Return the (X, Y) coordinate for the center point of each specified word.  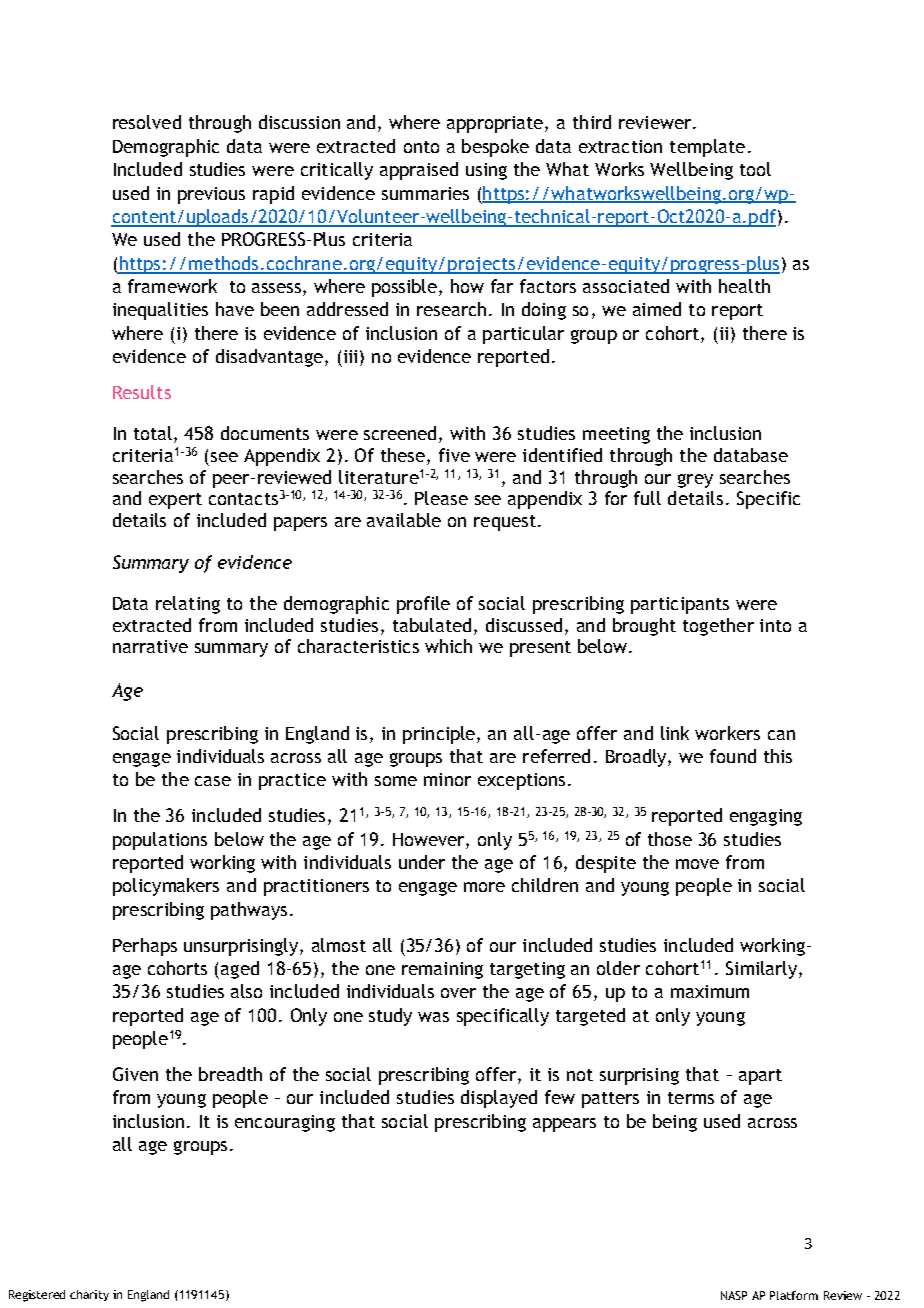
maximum (710, 991)
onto (421, 147)
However (430, 839)
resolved (147, 122)
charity (89, 1295)
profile (423, 605)
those (670, 839)
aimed (657, 309)
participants (680, 605)
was (433, 1017)
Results (142, 392)
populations (160, 841)
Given (135, 1074)
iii (350, 356)
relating (188, 605)
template (707, 148)
